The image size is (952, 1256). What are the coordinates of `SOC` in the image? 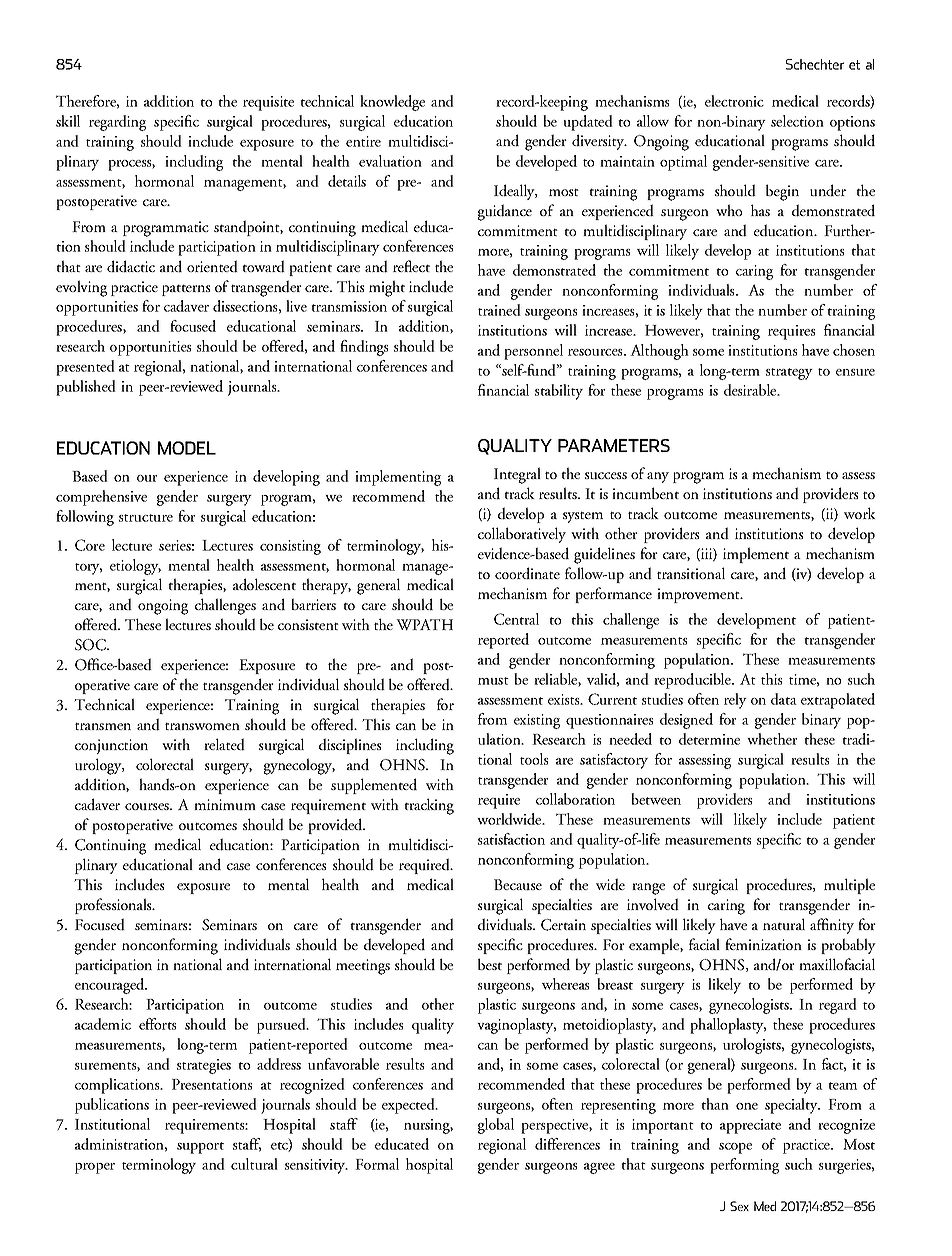 It's located at (91, 645).
